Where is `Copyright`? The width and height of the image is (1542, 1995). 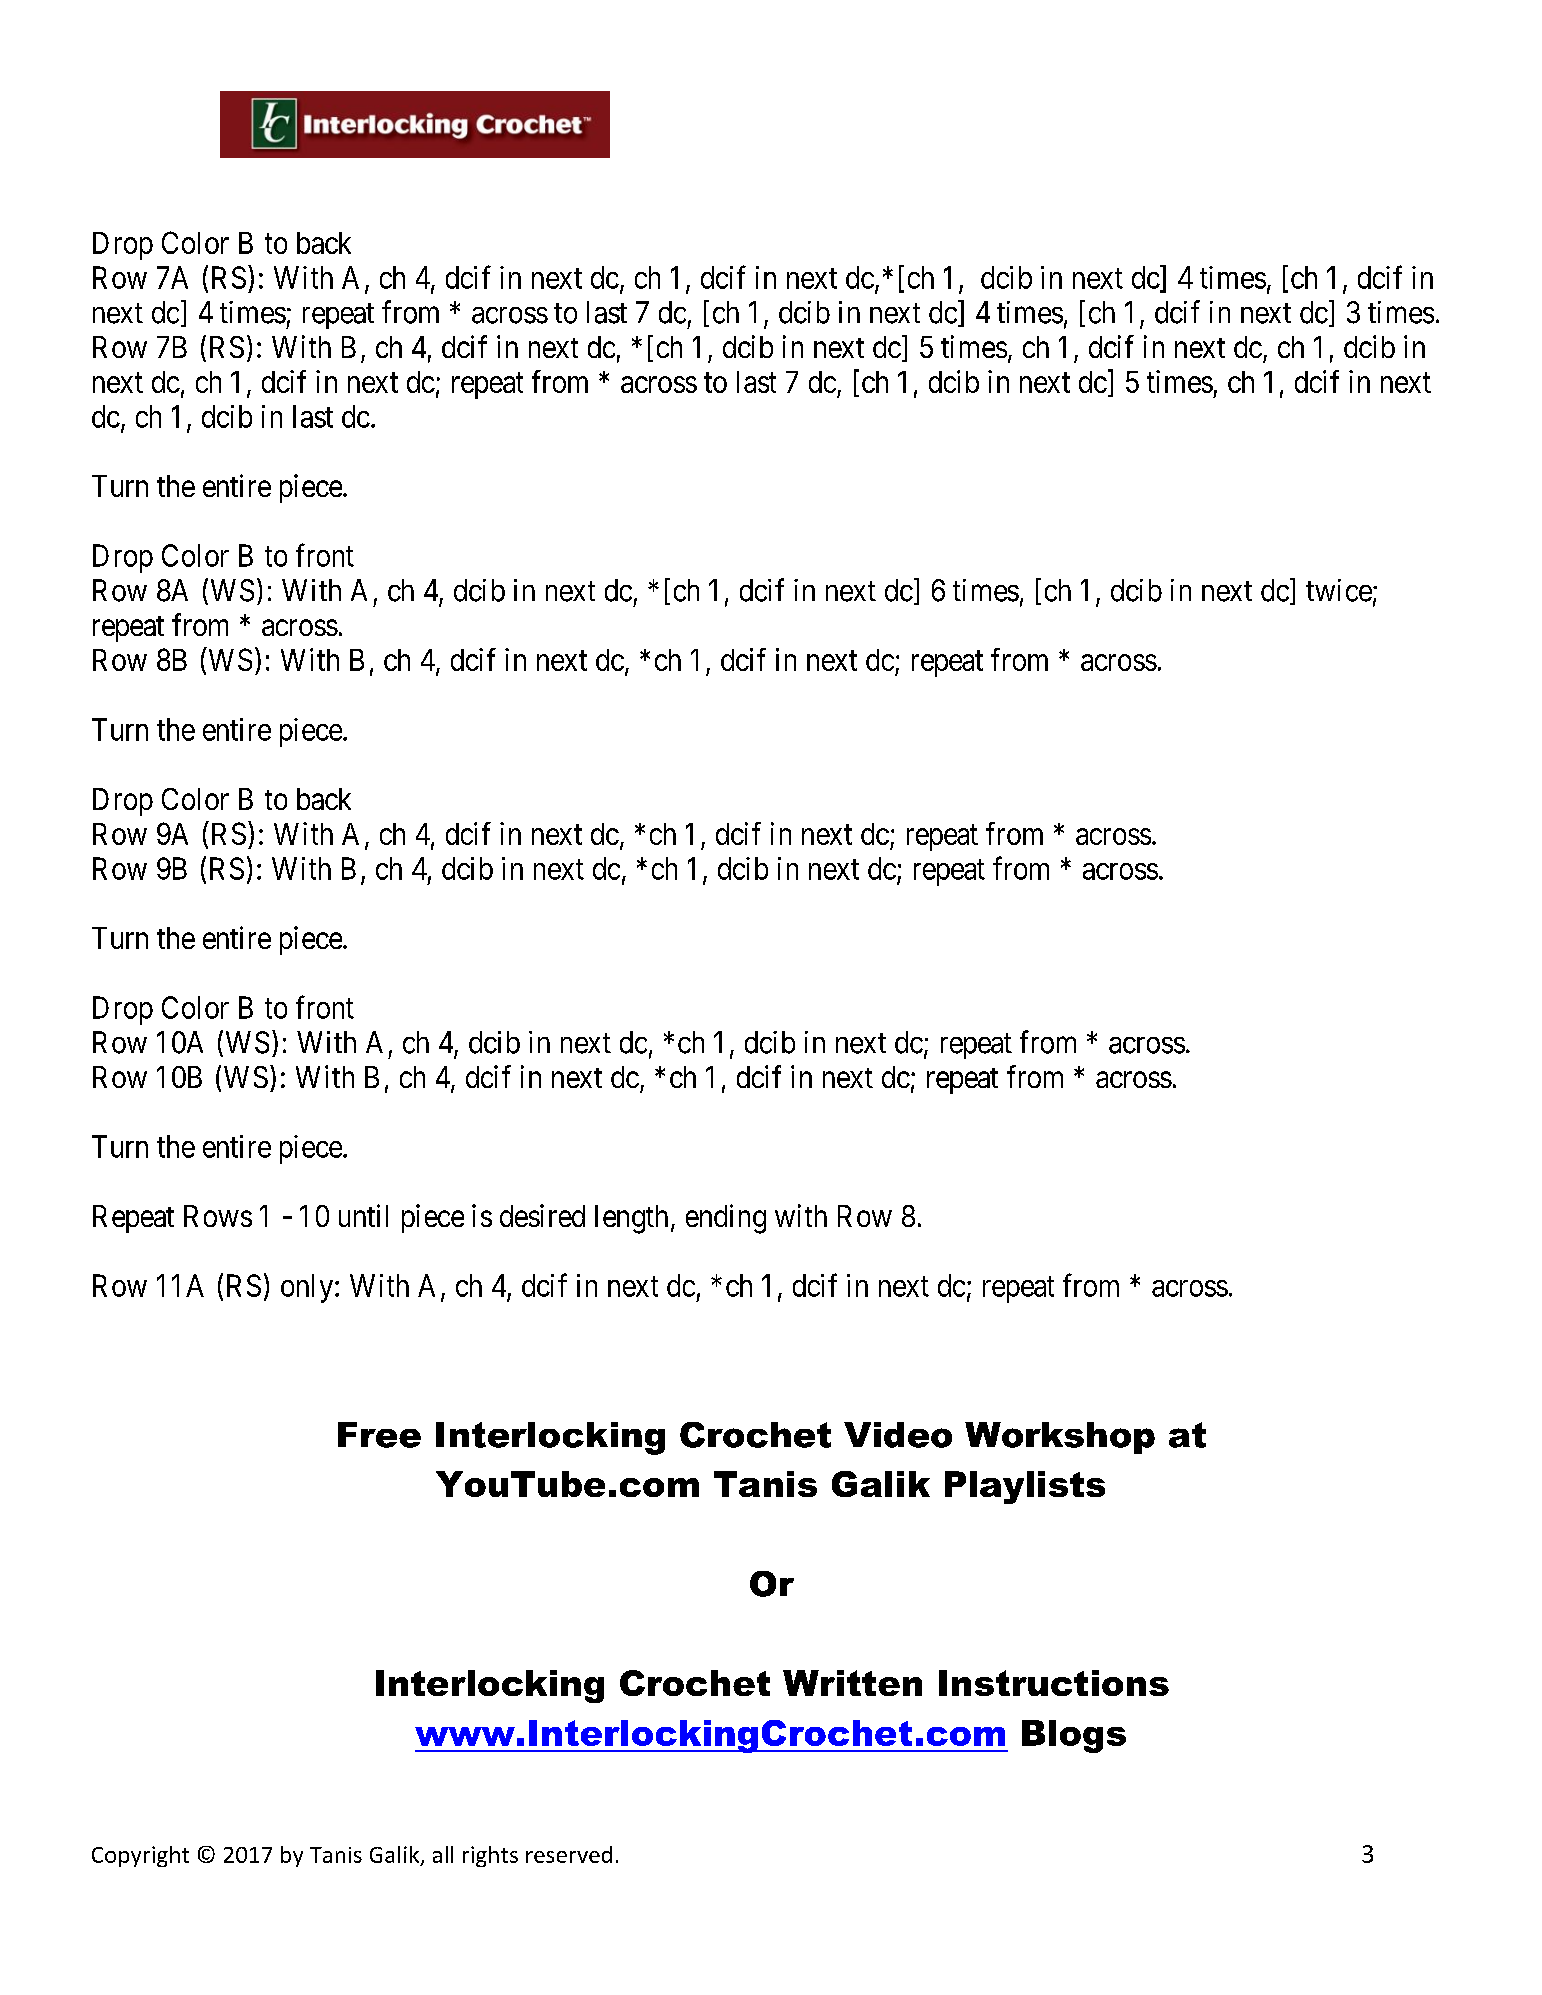 Copyright is located at coordinates (140, 1856).
